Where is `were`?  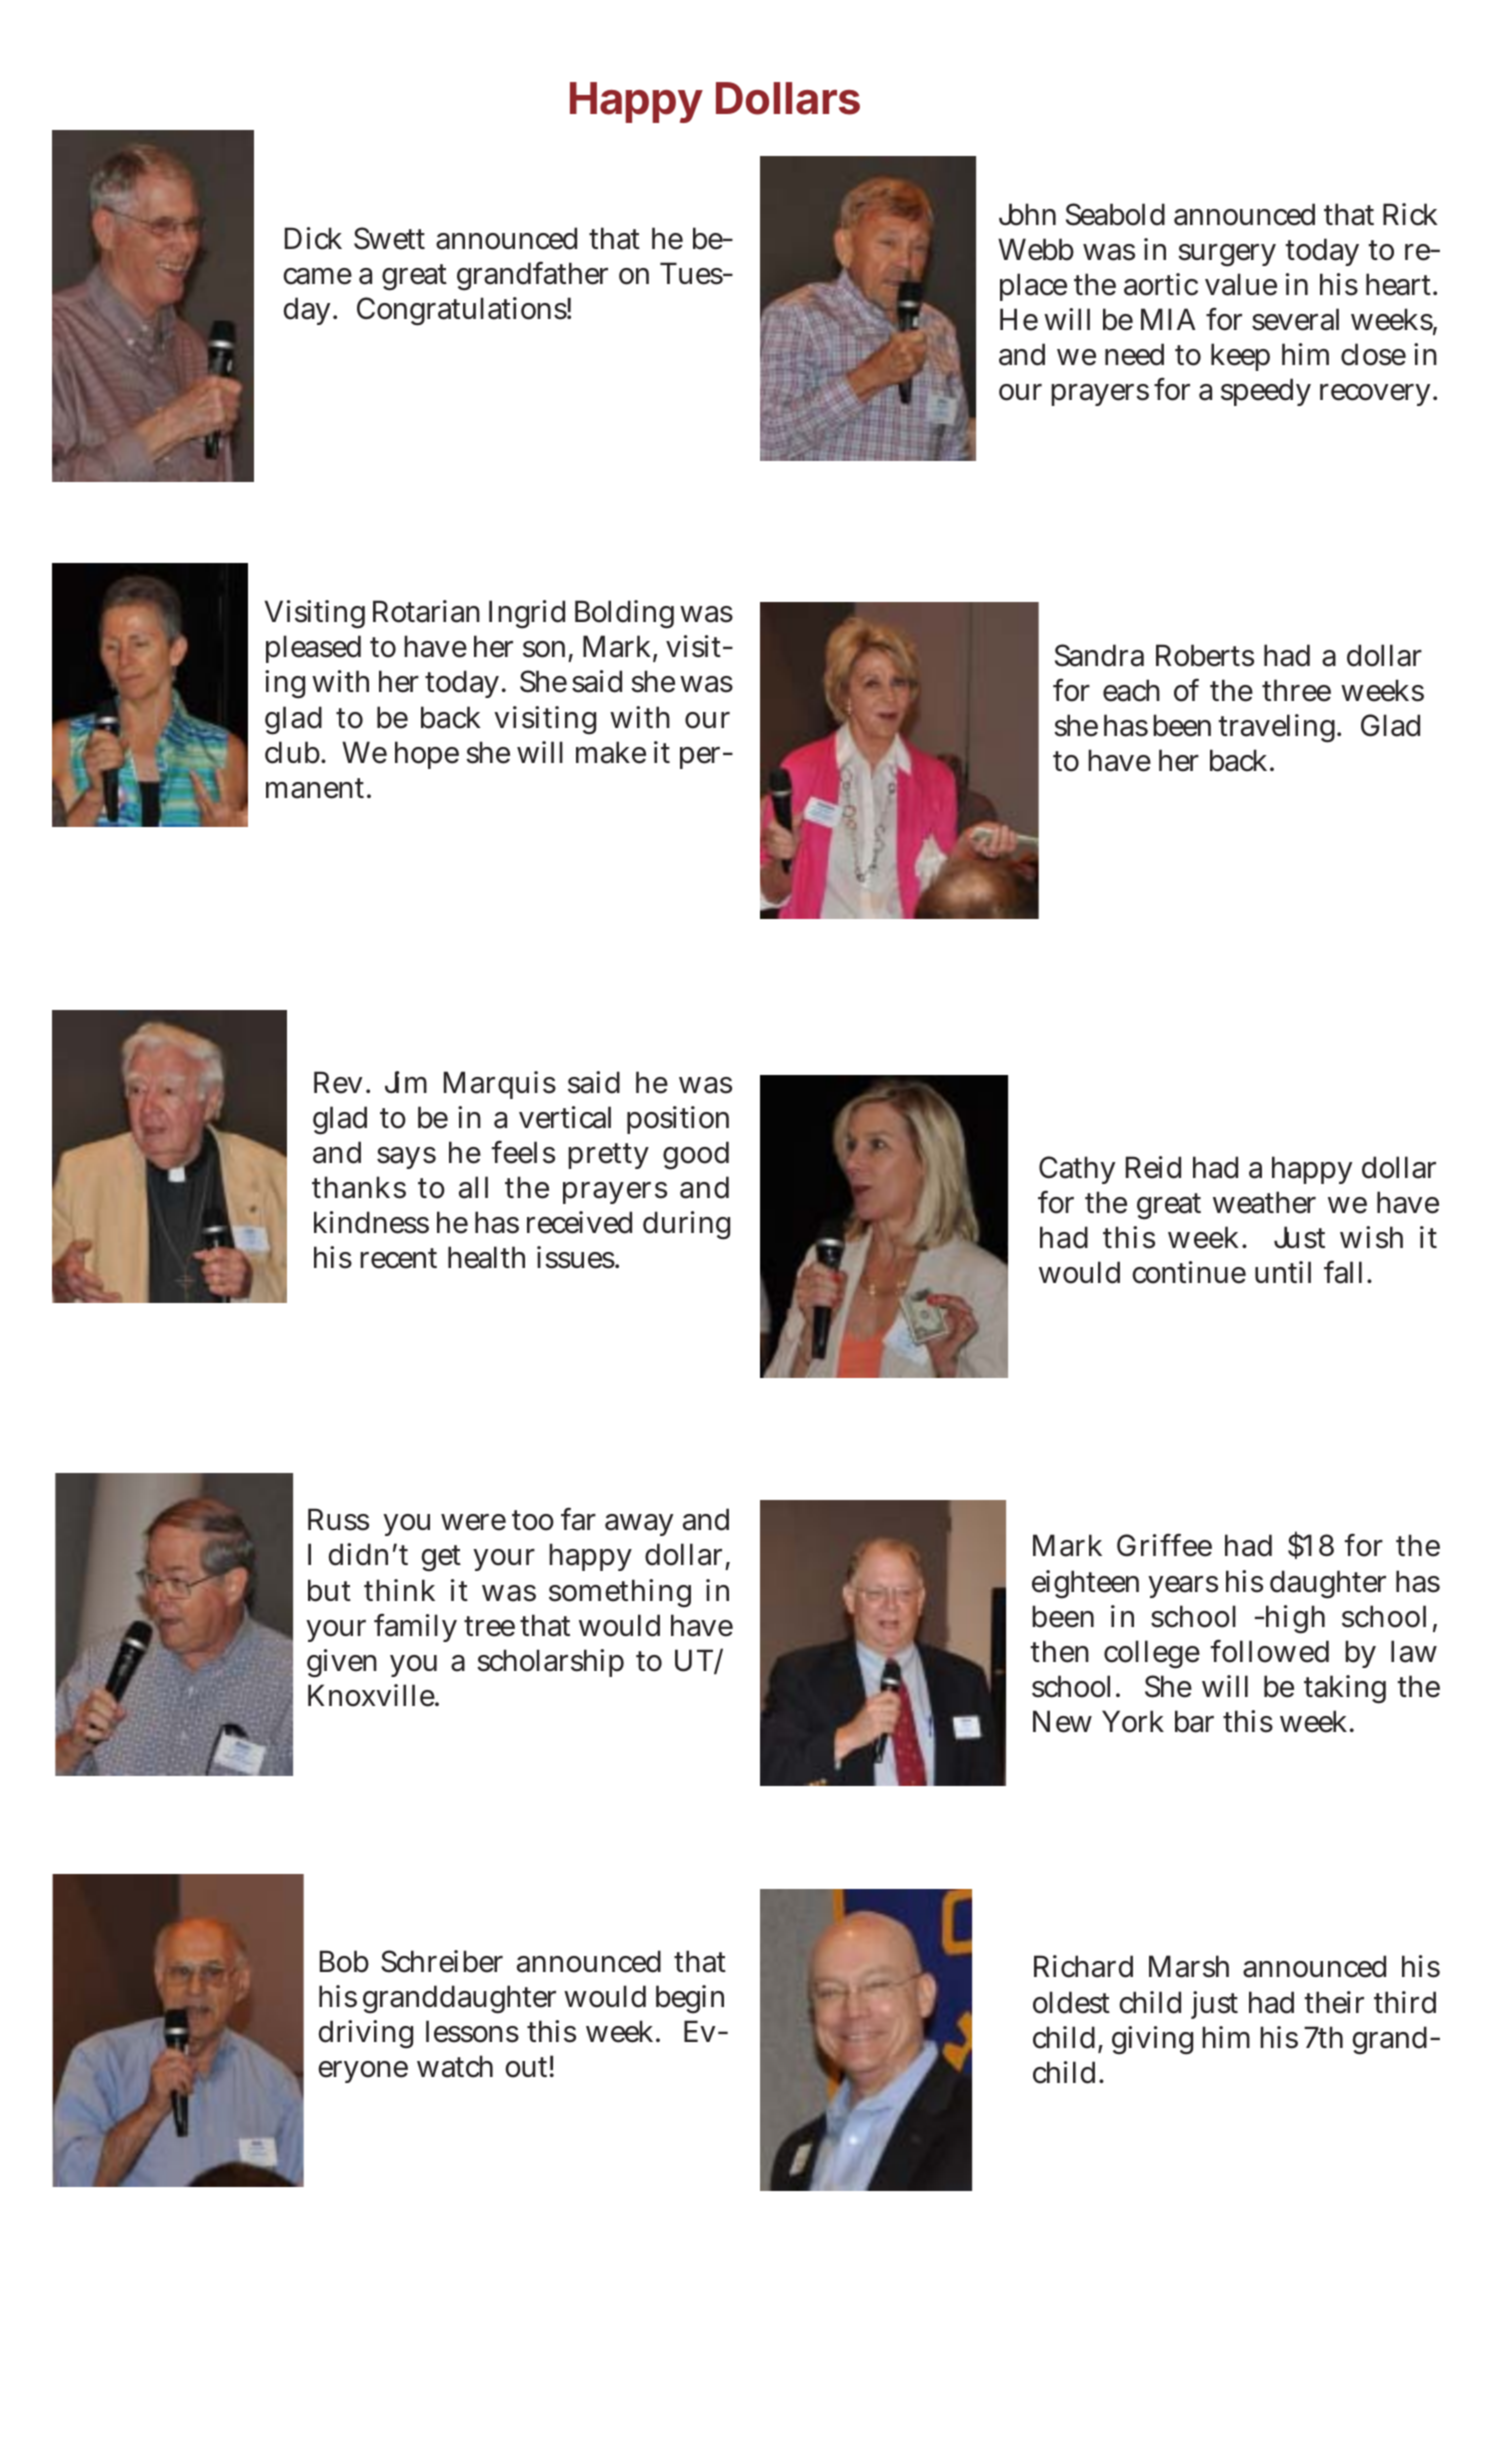 were is located at coordinates (473, 1522).
